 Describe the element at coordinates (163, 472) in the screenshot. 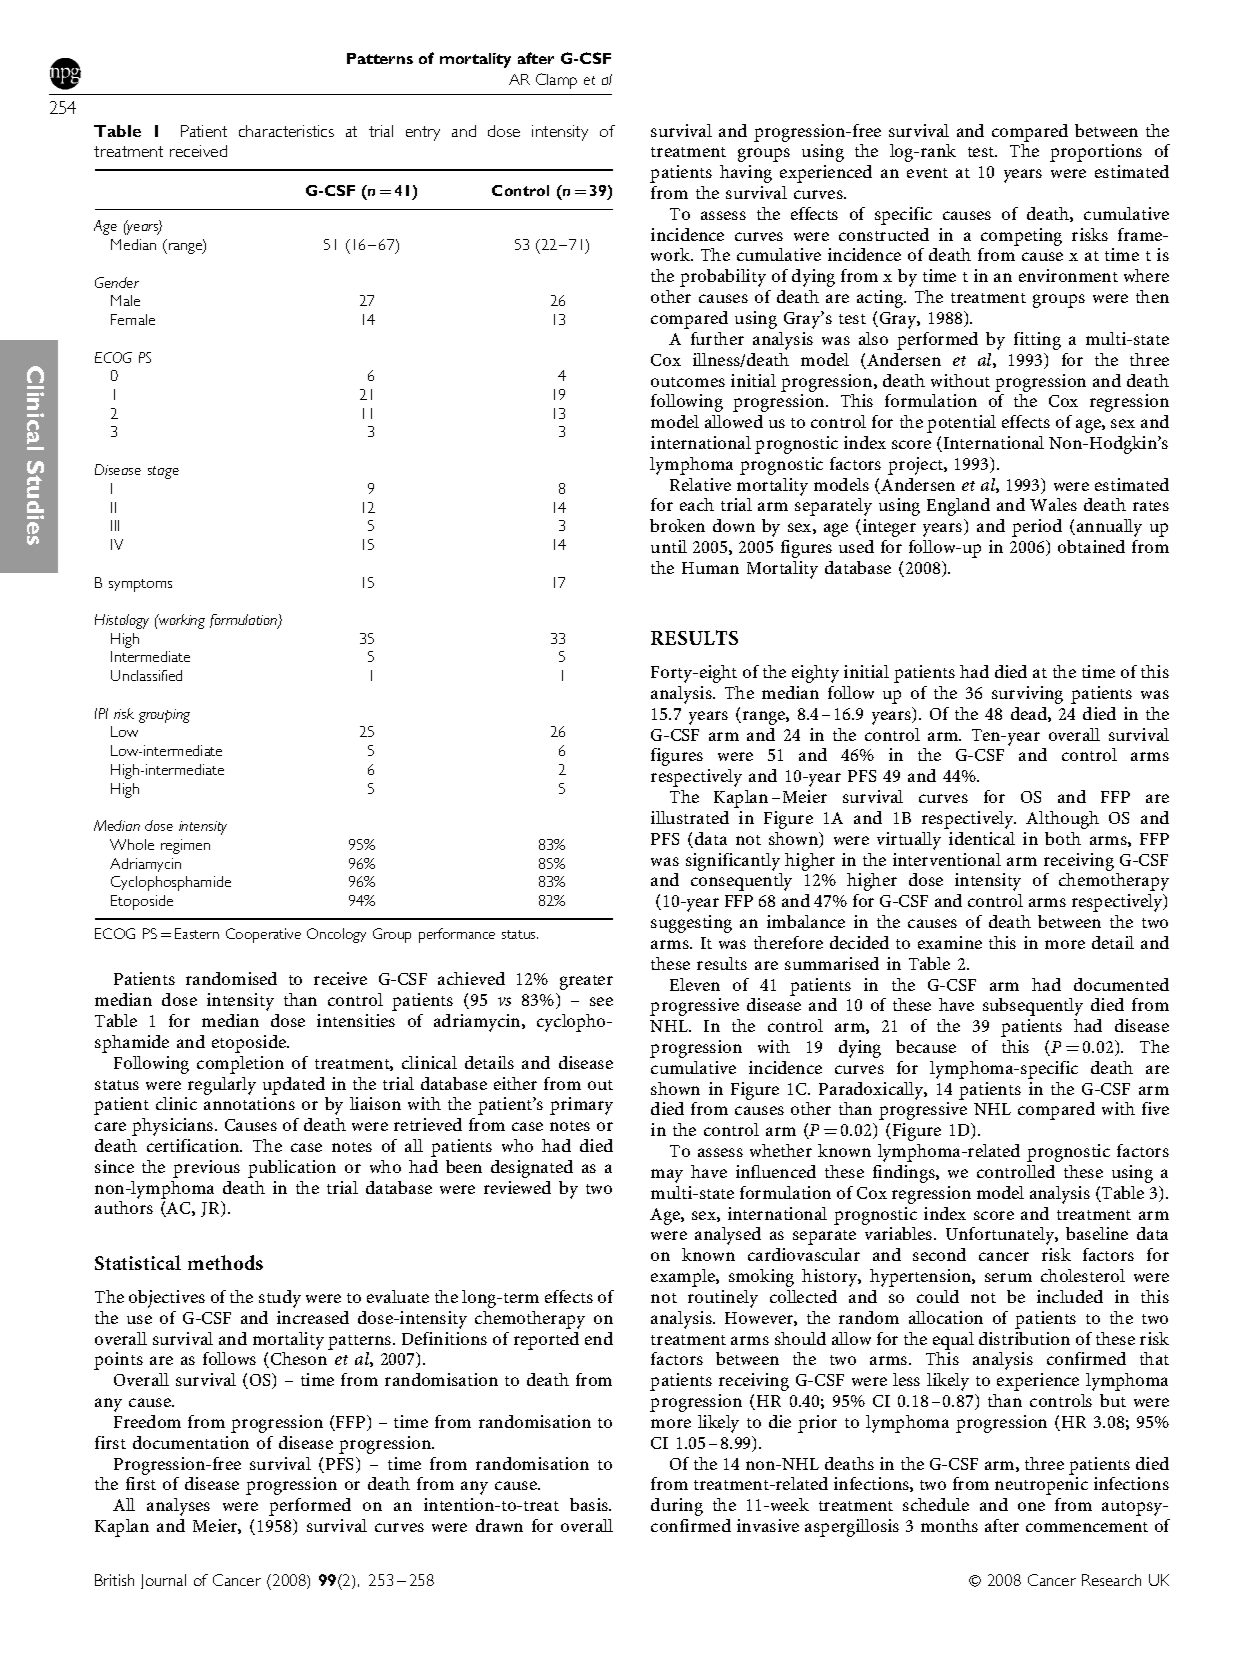

I see `stage` at that location.
